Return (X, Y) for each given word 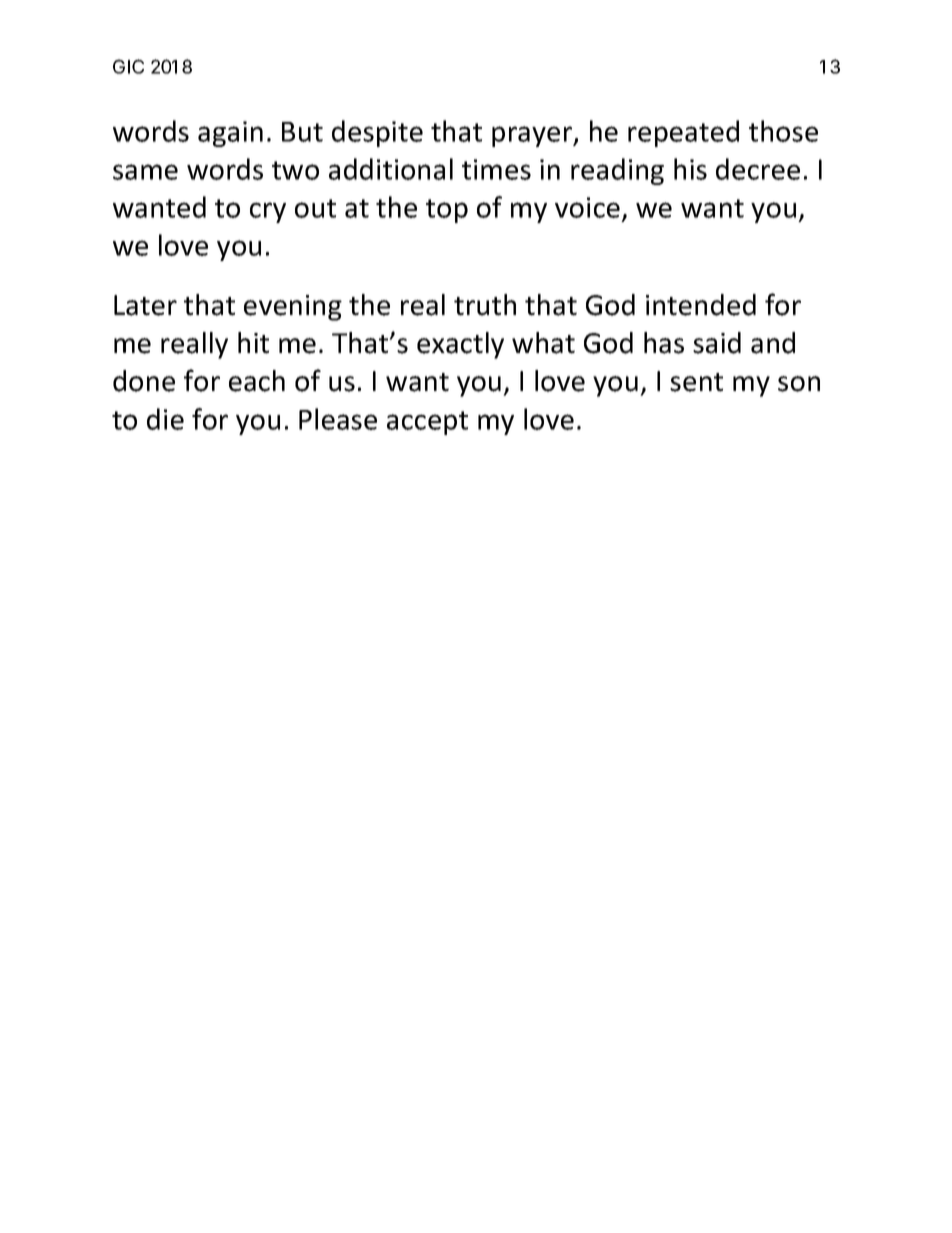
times (496, 169)
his (690, 169)
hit (253, 343)
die (165, 419)
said (717, 343)
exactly (460, 345)
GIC (128, 66)
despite (377, 133)
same (145, 172)
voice (587, 207)
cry (268, 212)
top (447, 211)
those (783, 131)
